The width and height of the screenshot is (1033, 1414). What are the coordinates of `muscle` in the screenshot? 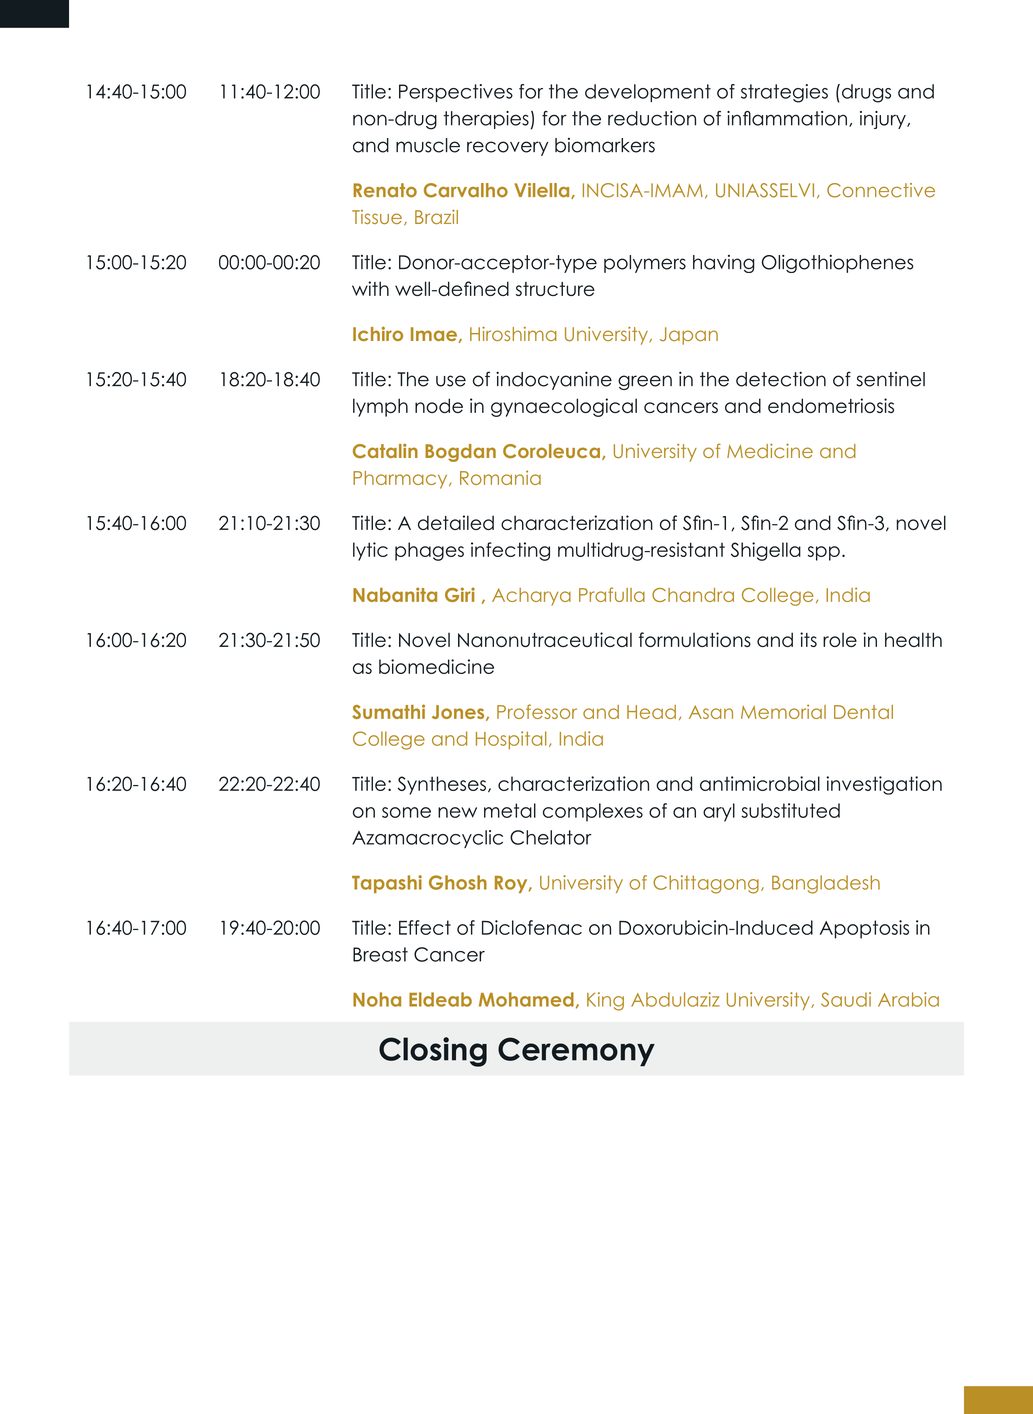 It's located at (428, 145).
